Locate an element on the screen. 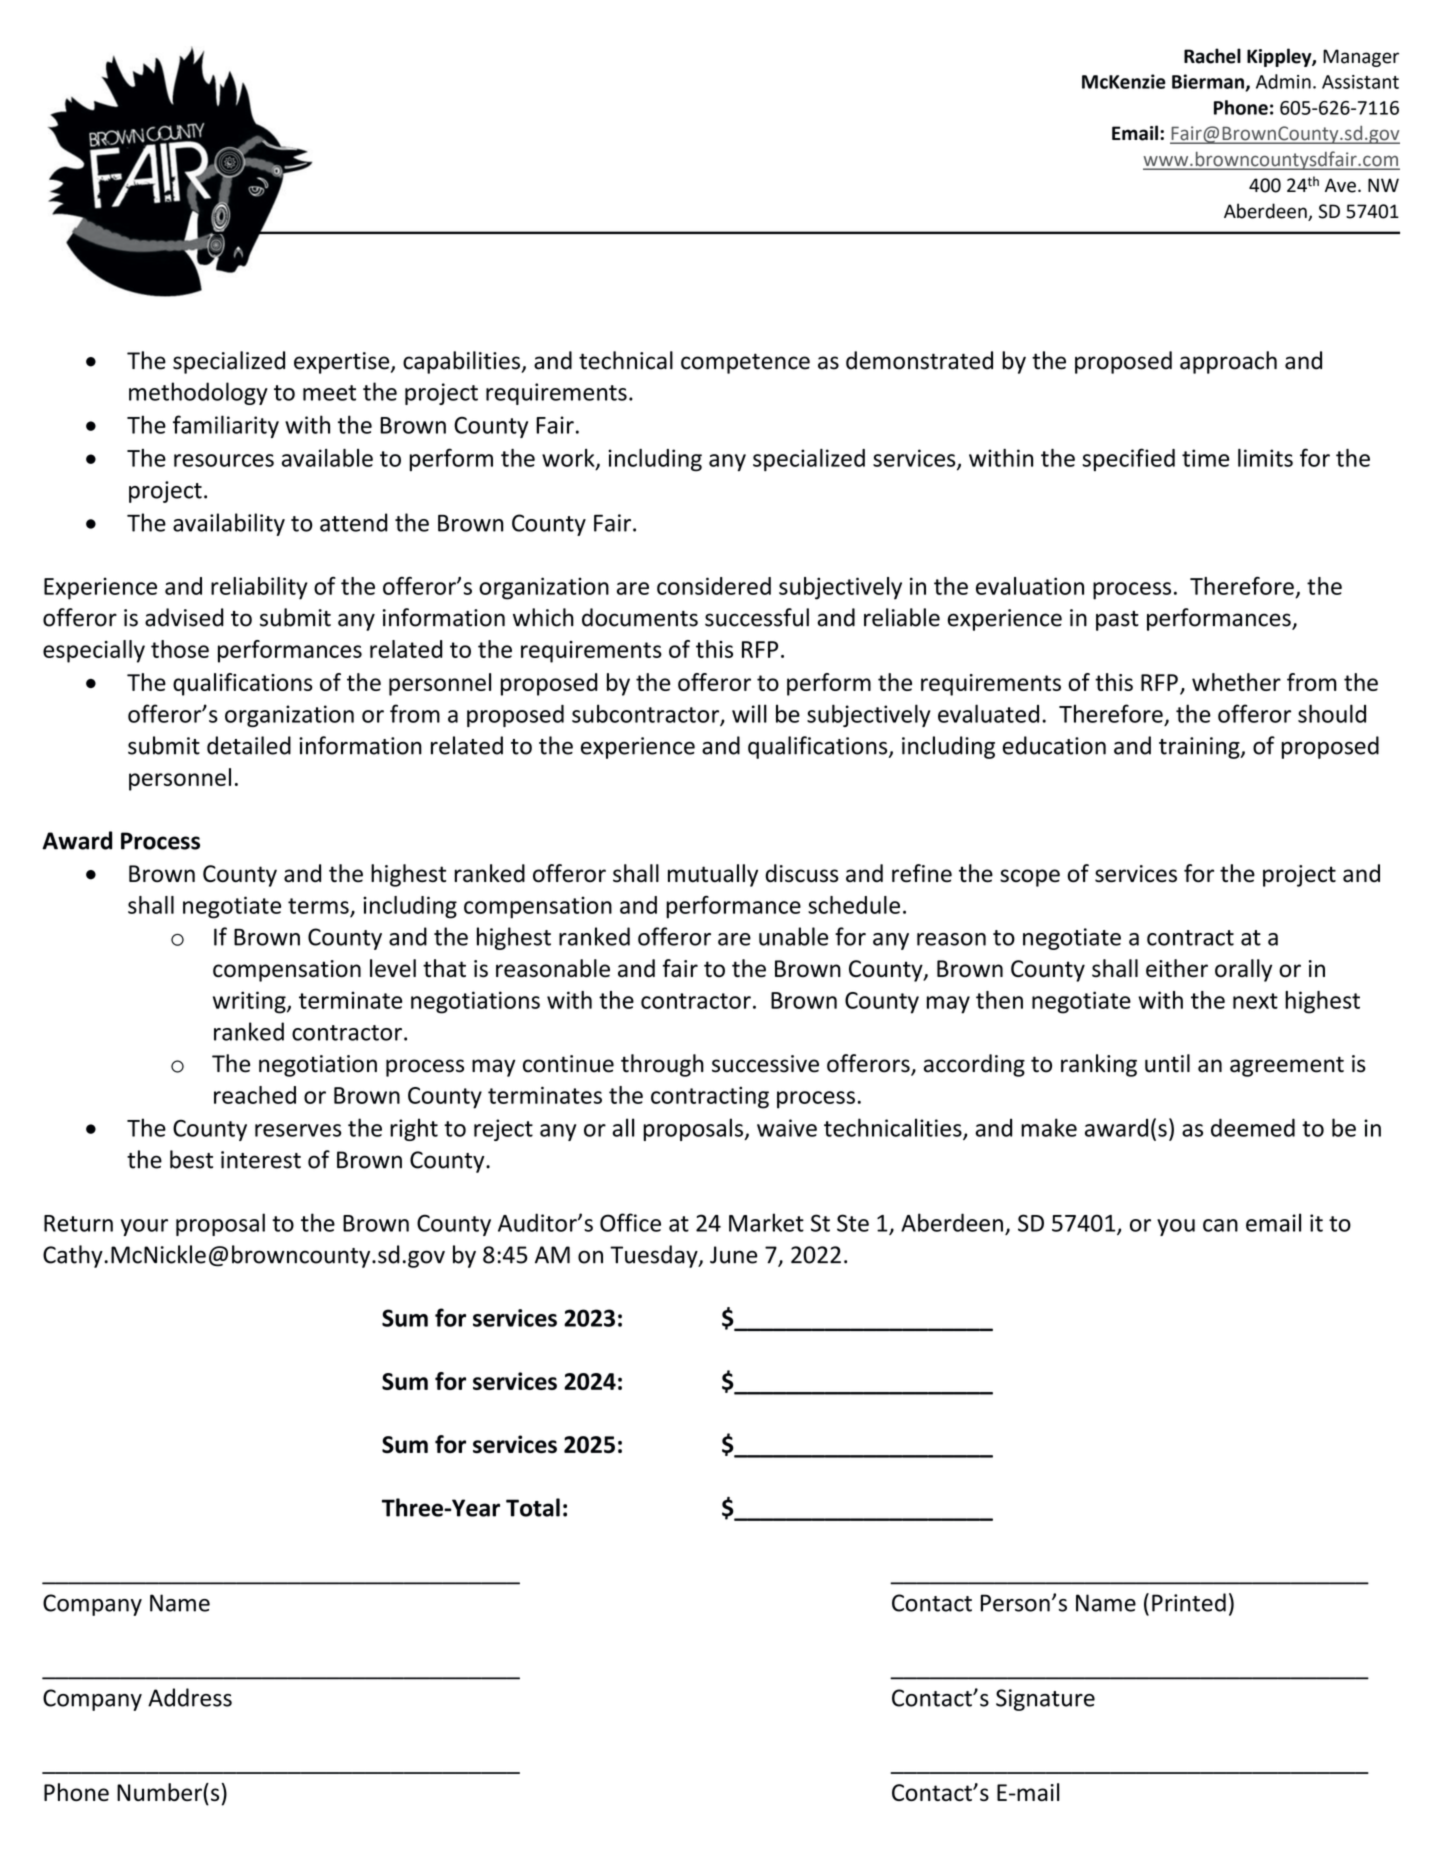  competence is located at coordinates (745, 363).
